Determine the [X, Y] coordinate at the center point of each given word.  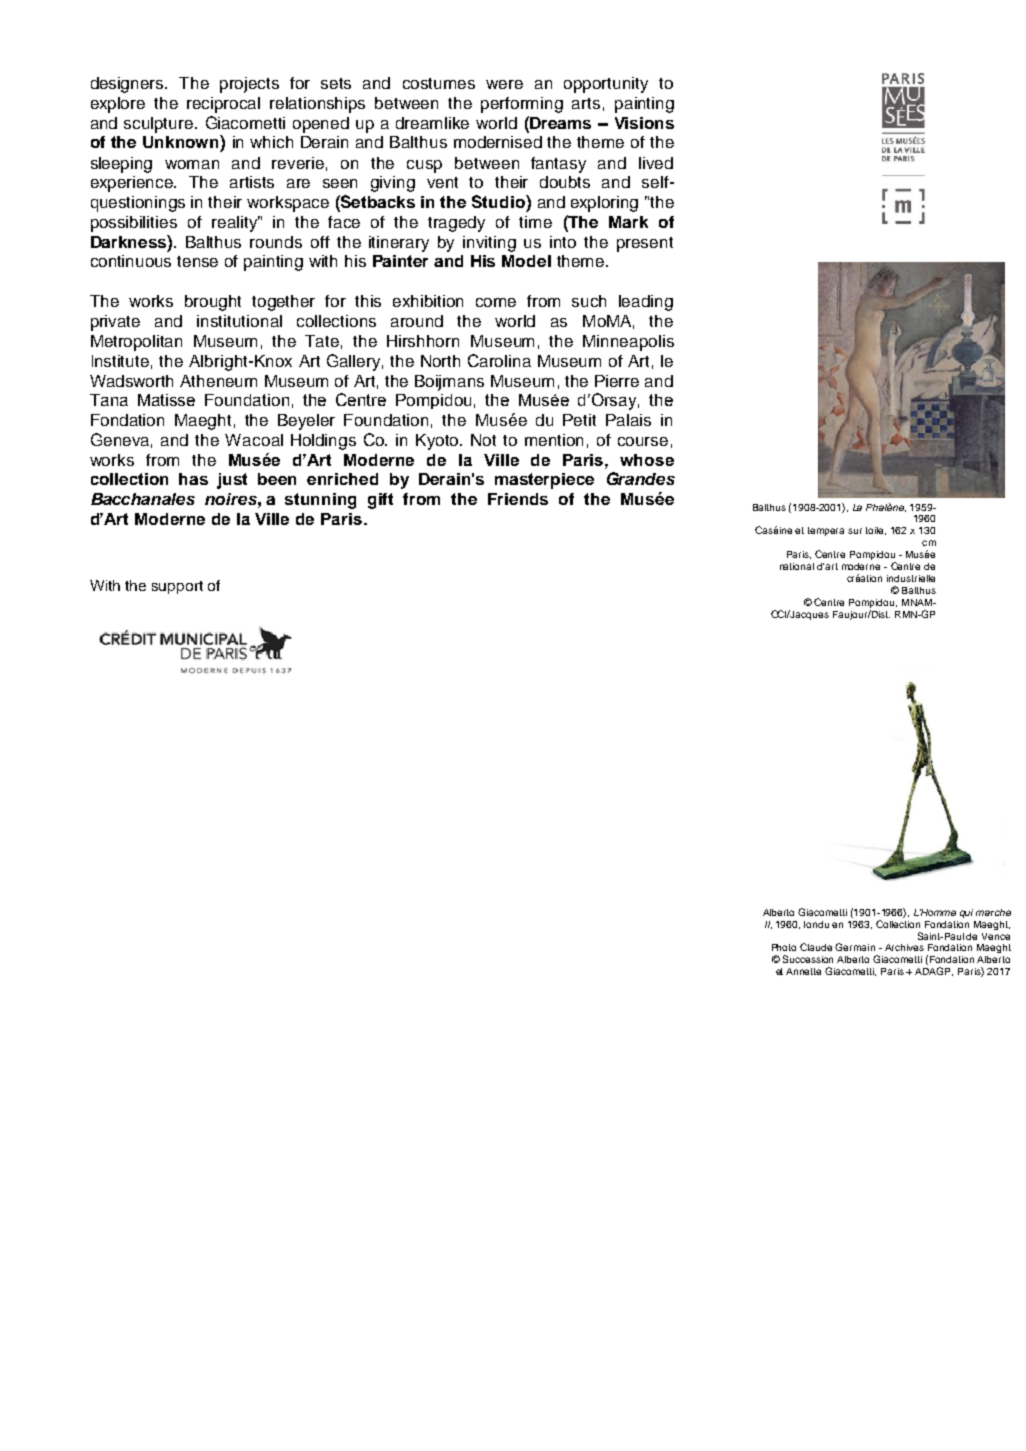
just [232, 481]
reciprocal [223, 105]
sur [855, 531]
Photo [784, 947]
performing [522, 105]
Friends [518, 499]
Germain [855, 947]
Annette [803, 971]
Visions [644, 123]
